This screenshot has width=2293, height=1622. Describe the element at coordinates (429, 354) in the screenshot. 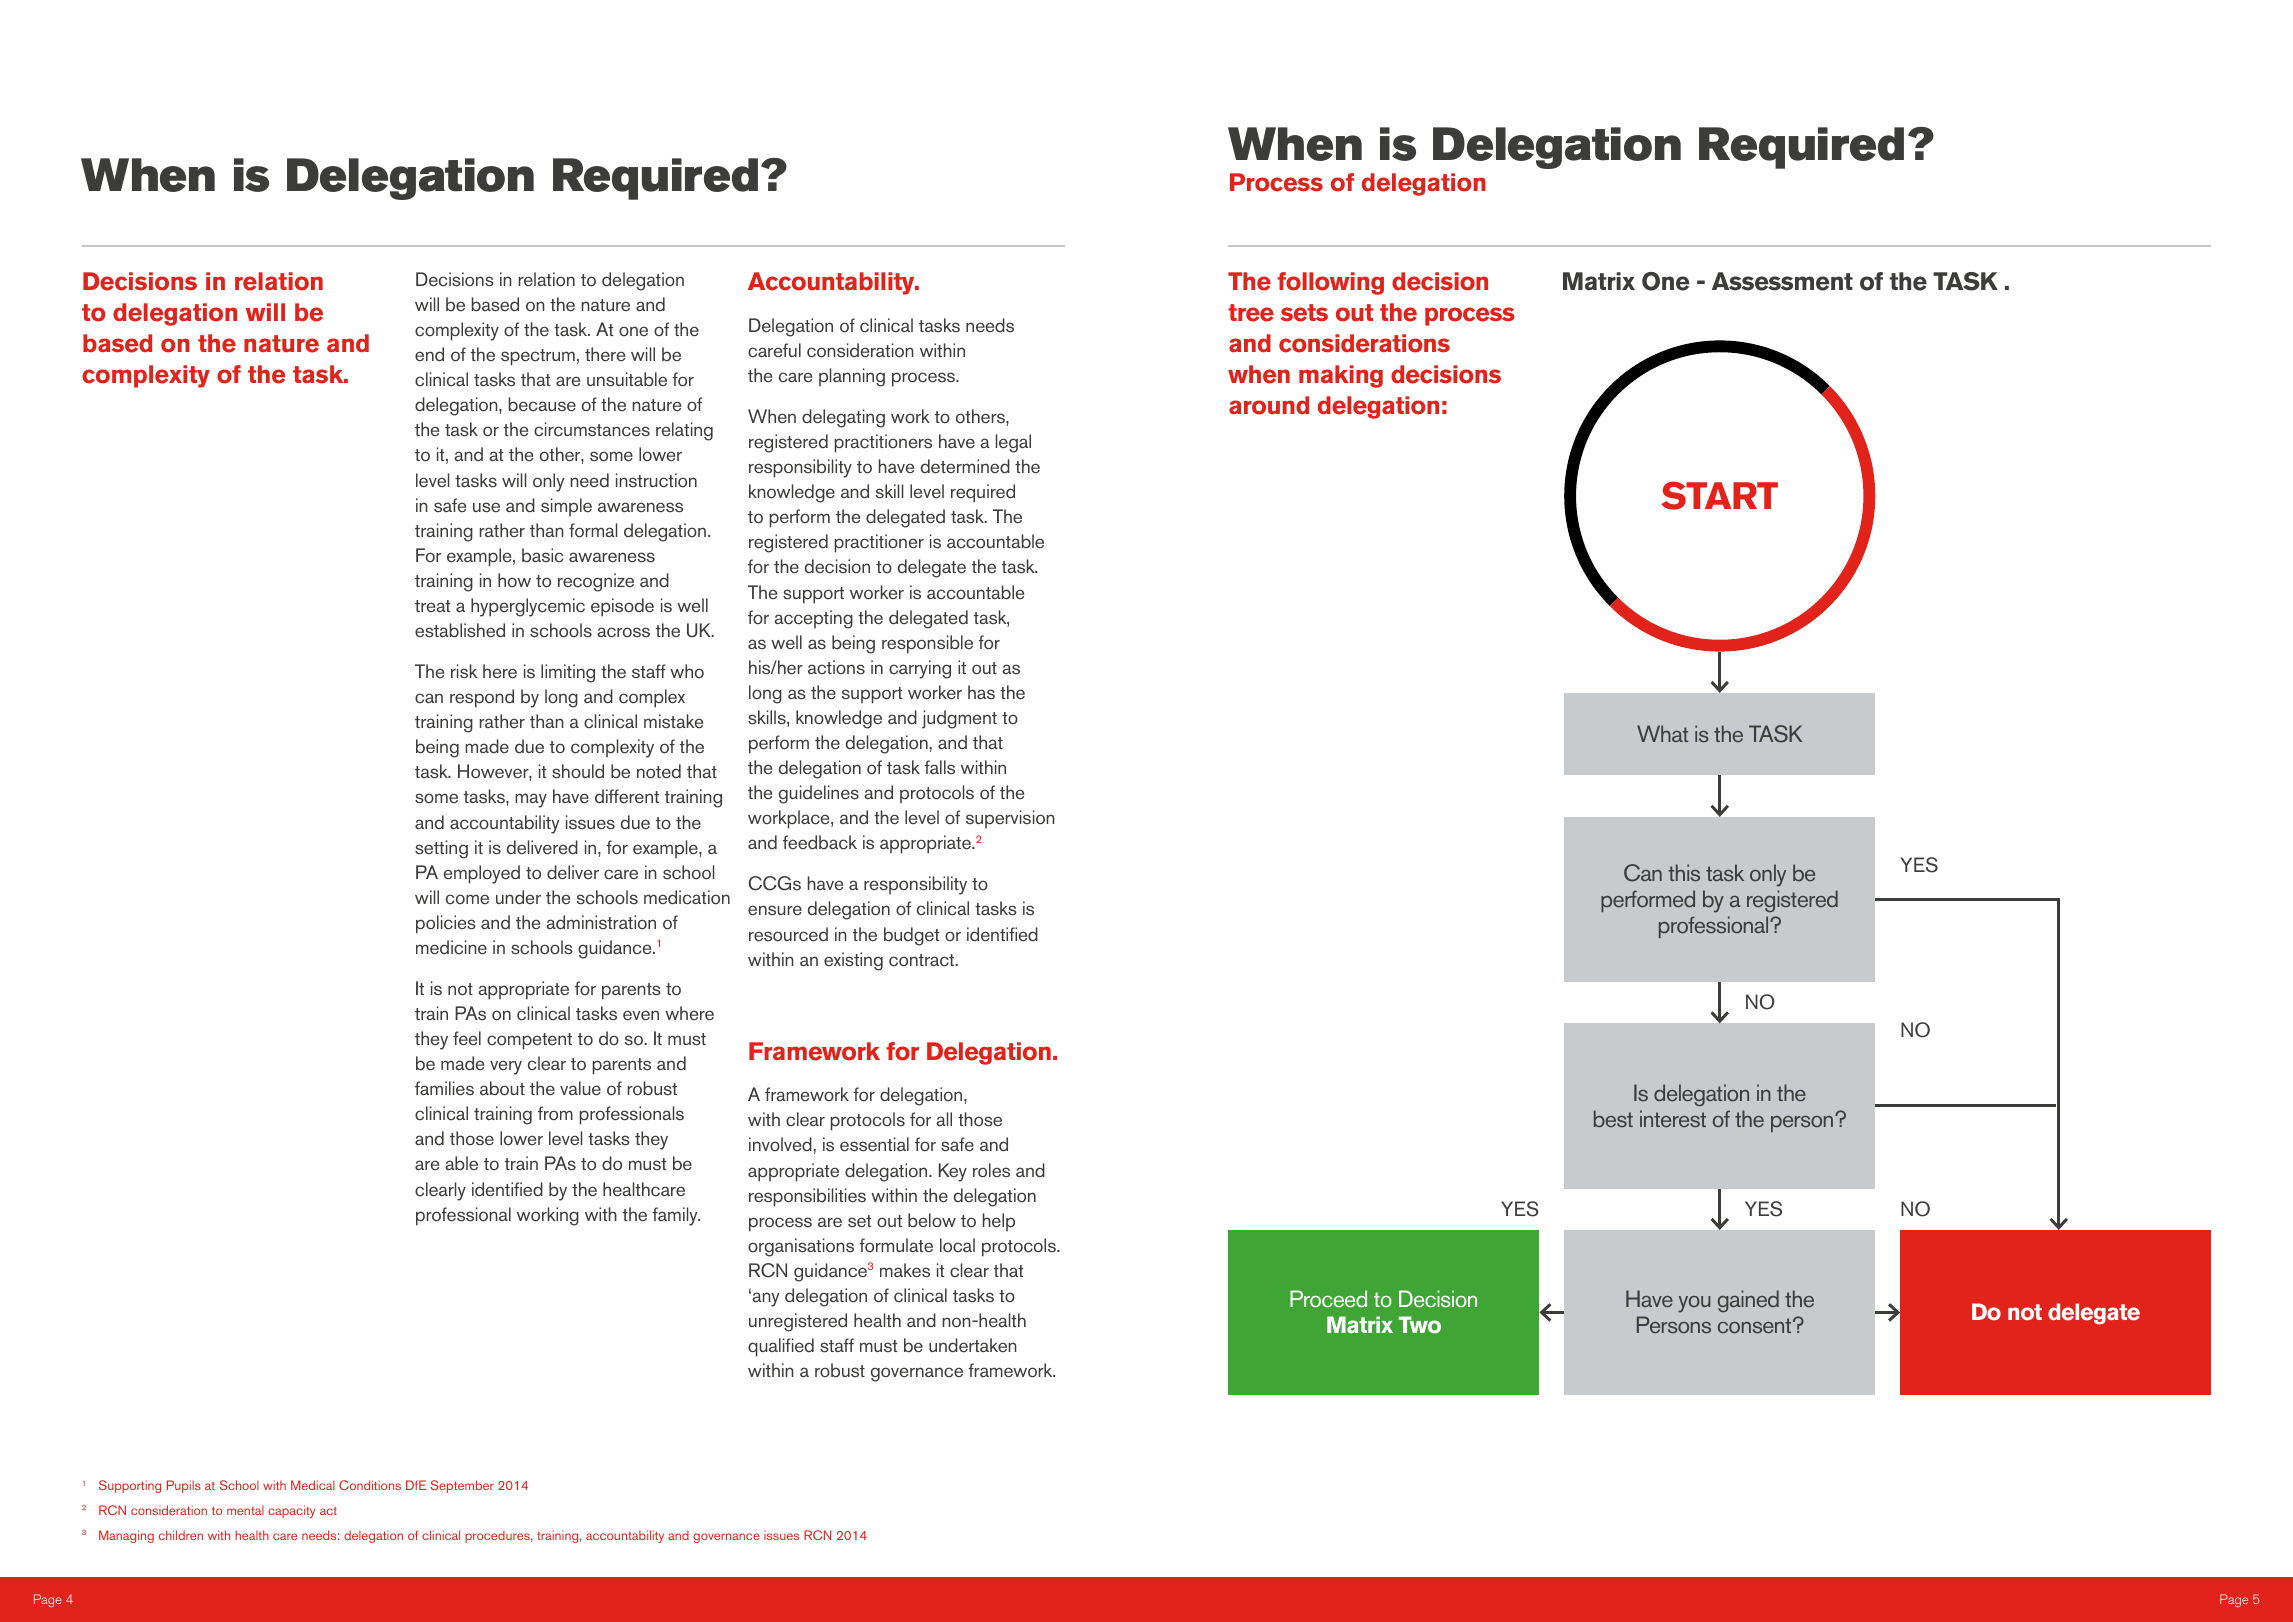

I see `end` at that location.
